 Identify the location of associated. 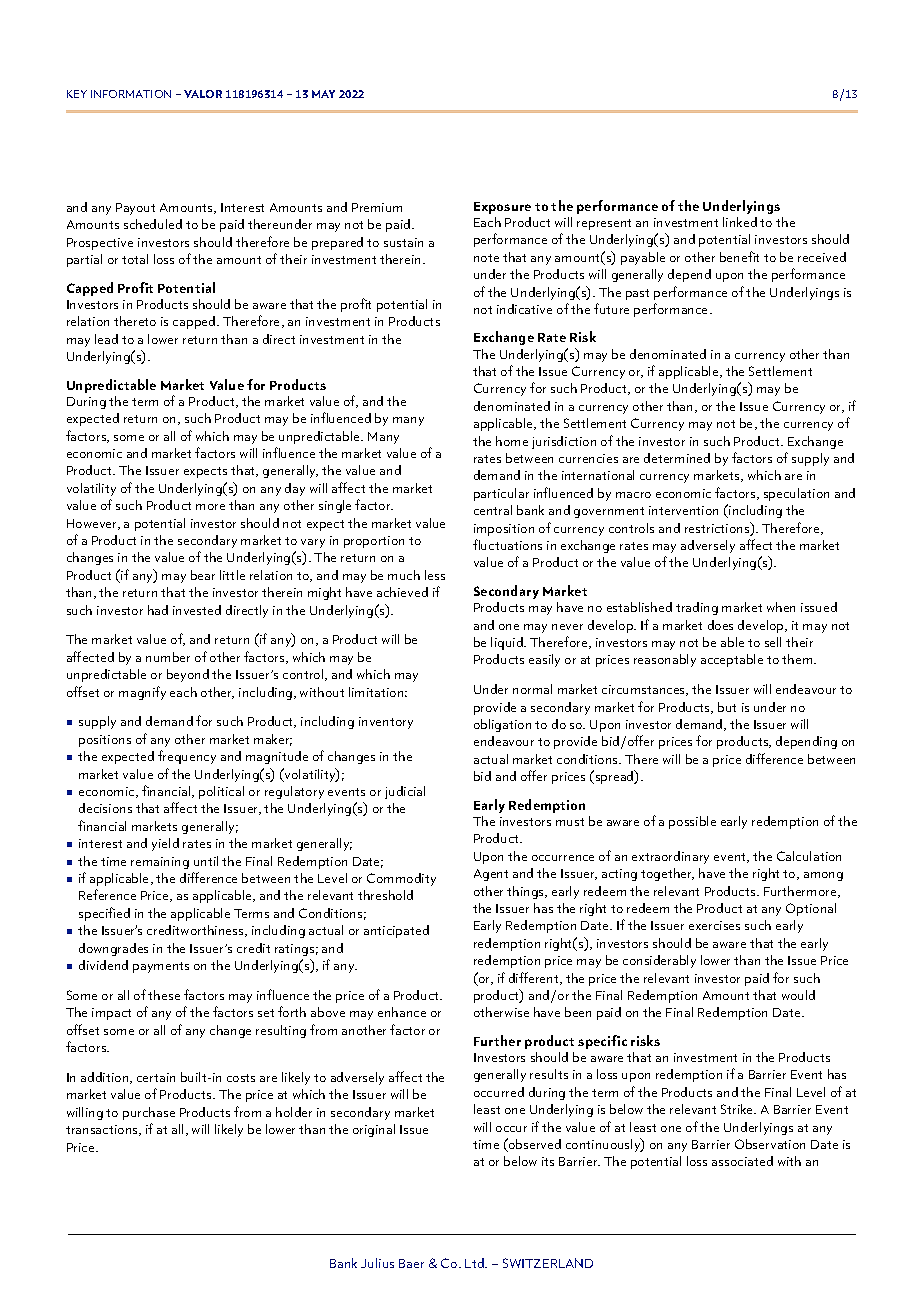
(742, 1161).
